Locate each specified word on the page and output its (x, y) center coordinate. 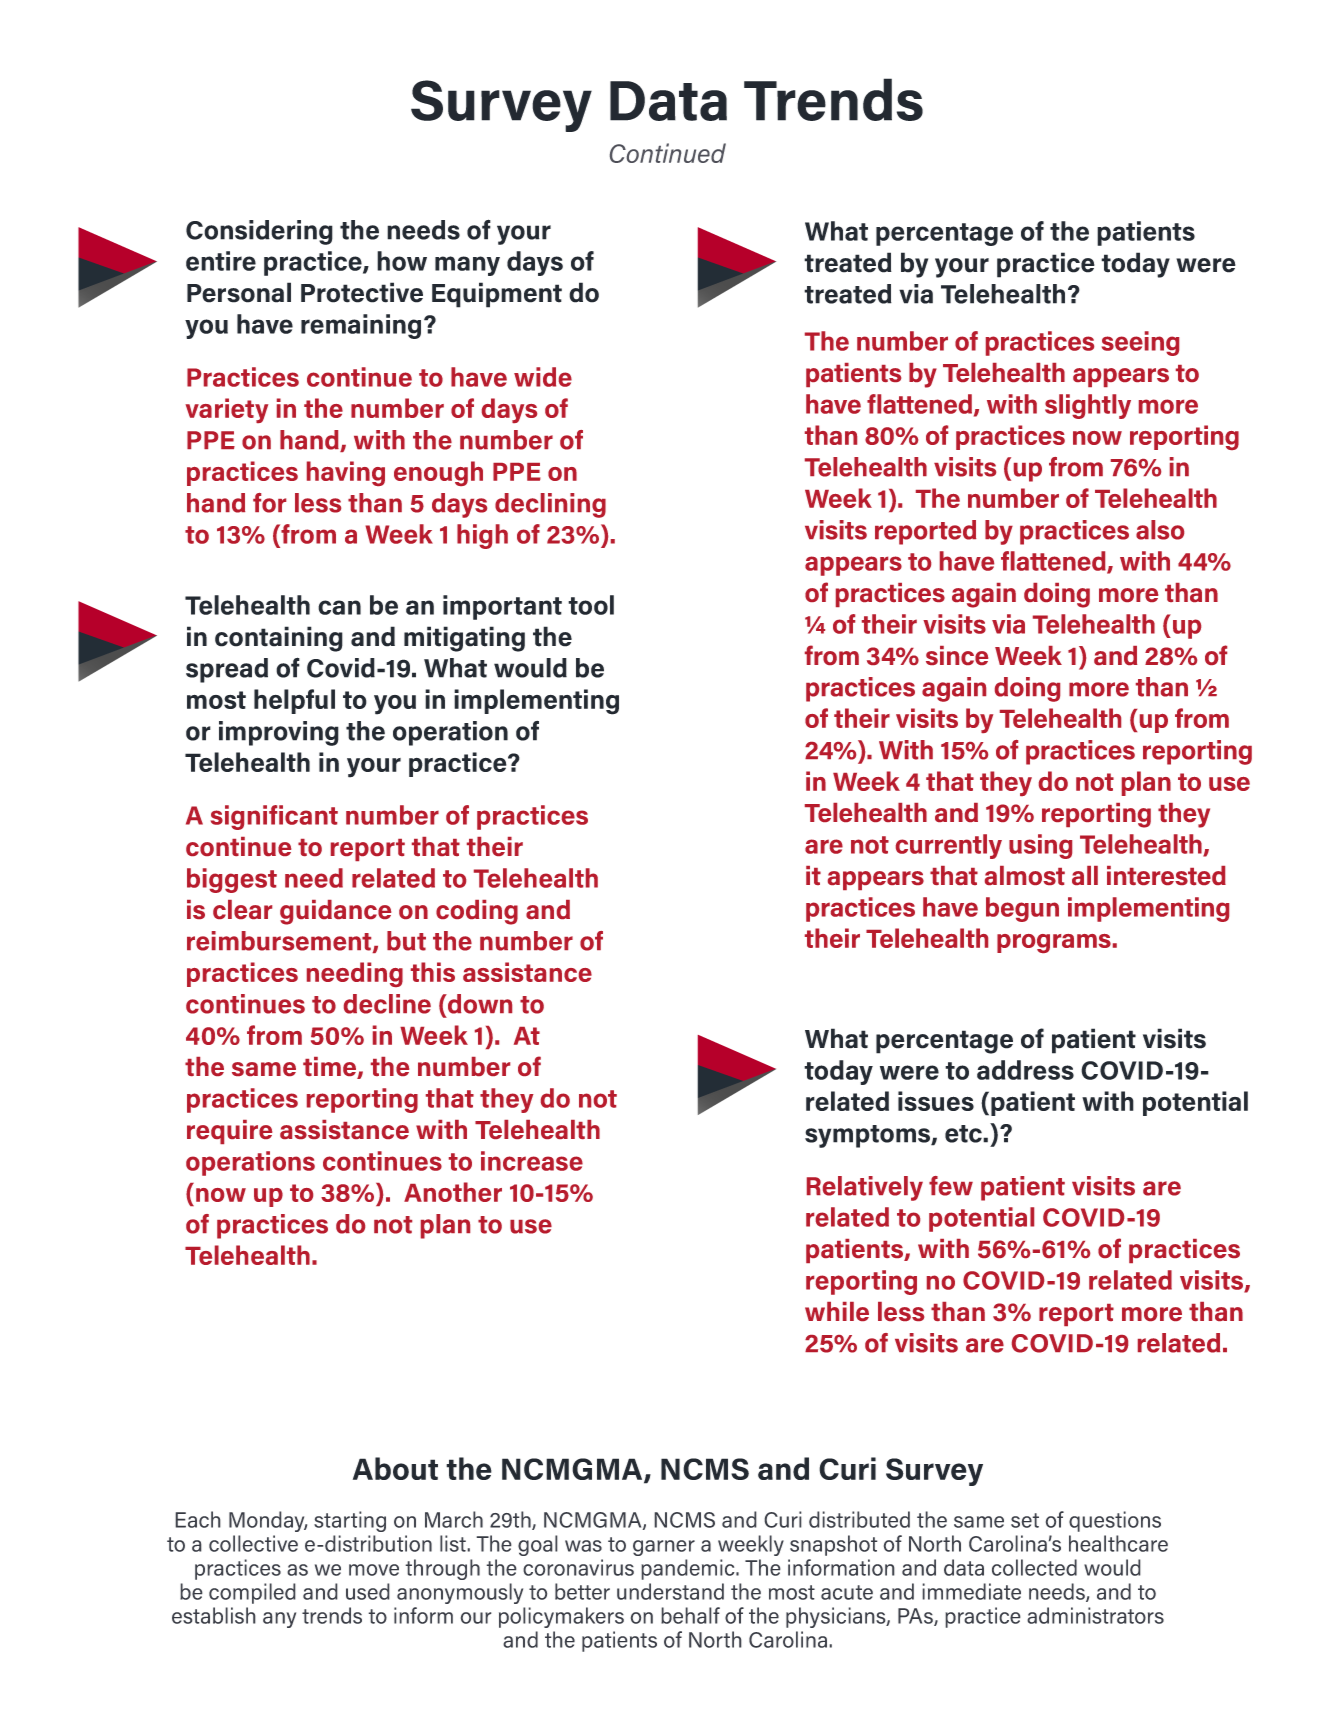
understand (670, 1591)
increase (532, 1161)
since (957, 655)
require (229, 1132)
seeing (1140, 343)
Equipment (497, 295)
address (1025, 1070)
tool (591, 605)
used (368, 1591)
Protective (362, 292)
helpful (294, 701)
